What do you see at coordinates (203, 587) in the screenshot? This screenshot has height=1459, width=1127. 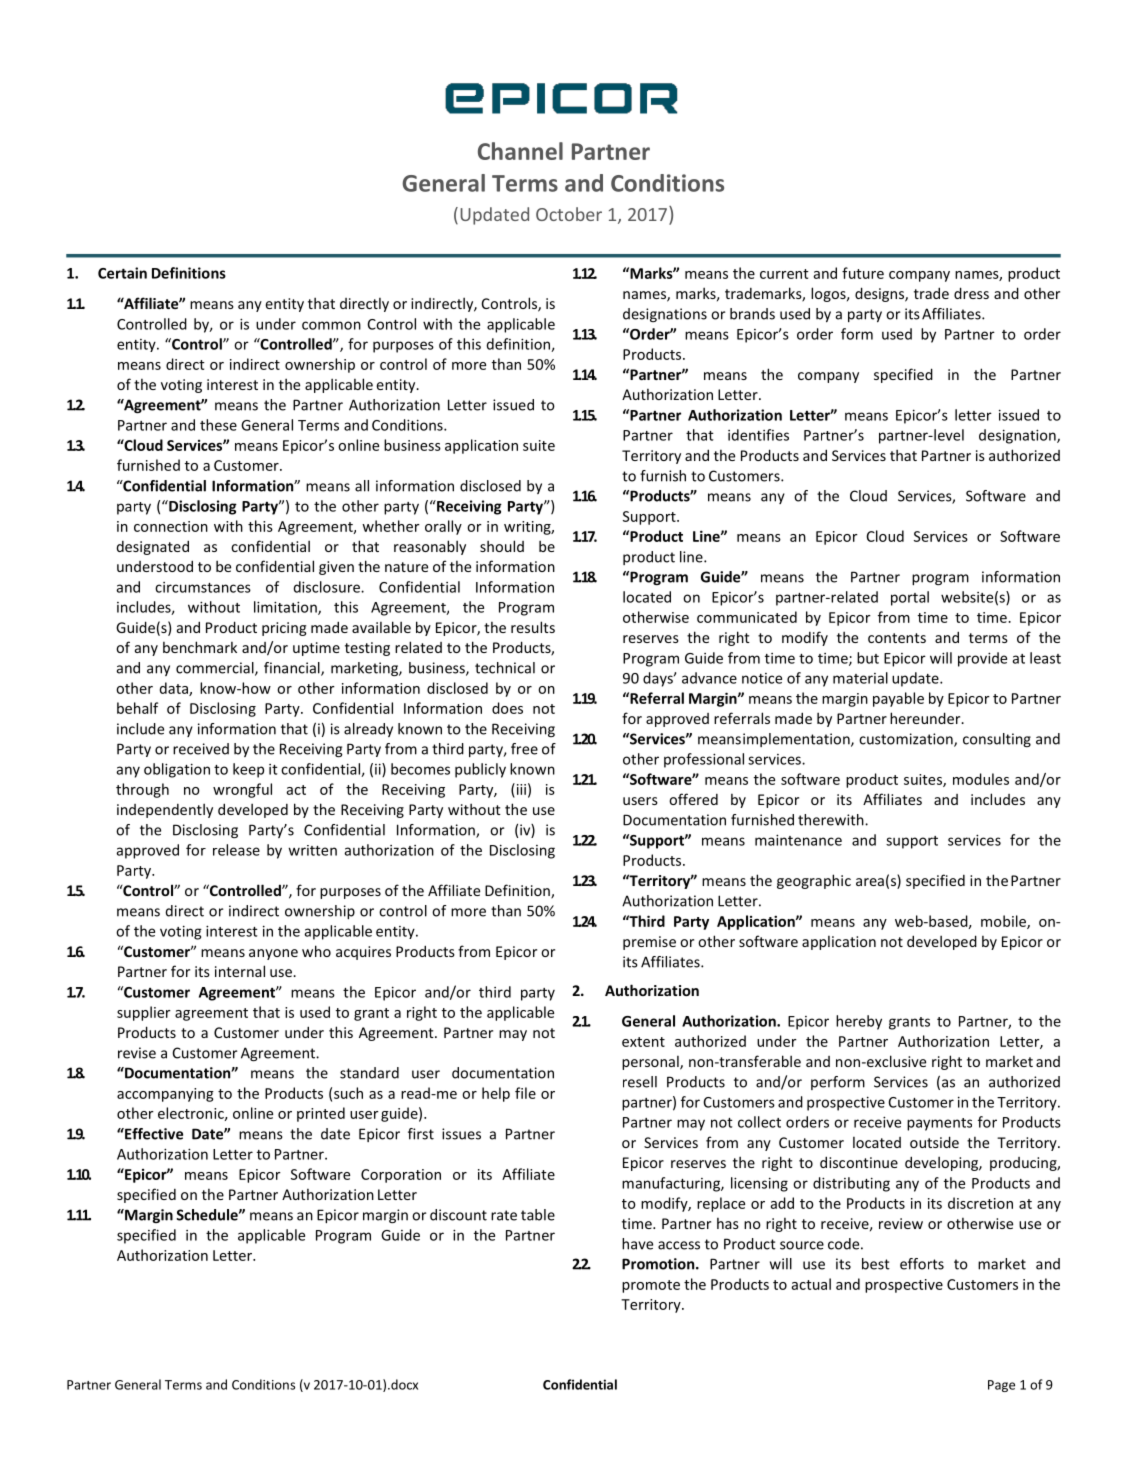 I see `circumstances` at bounding box center [203, 587].
